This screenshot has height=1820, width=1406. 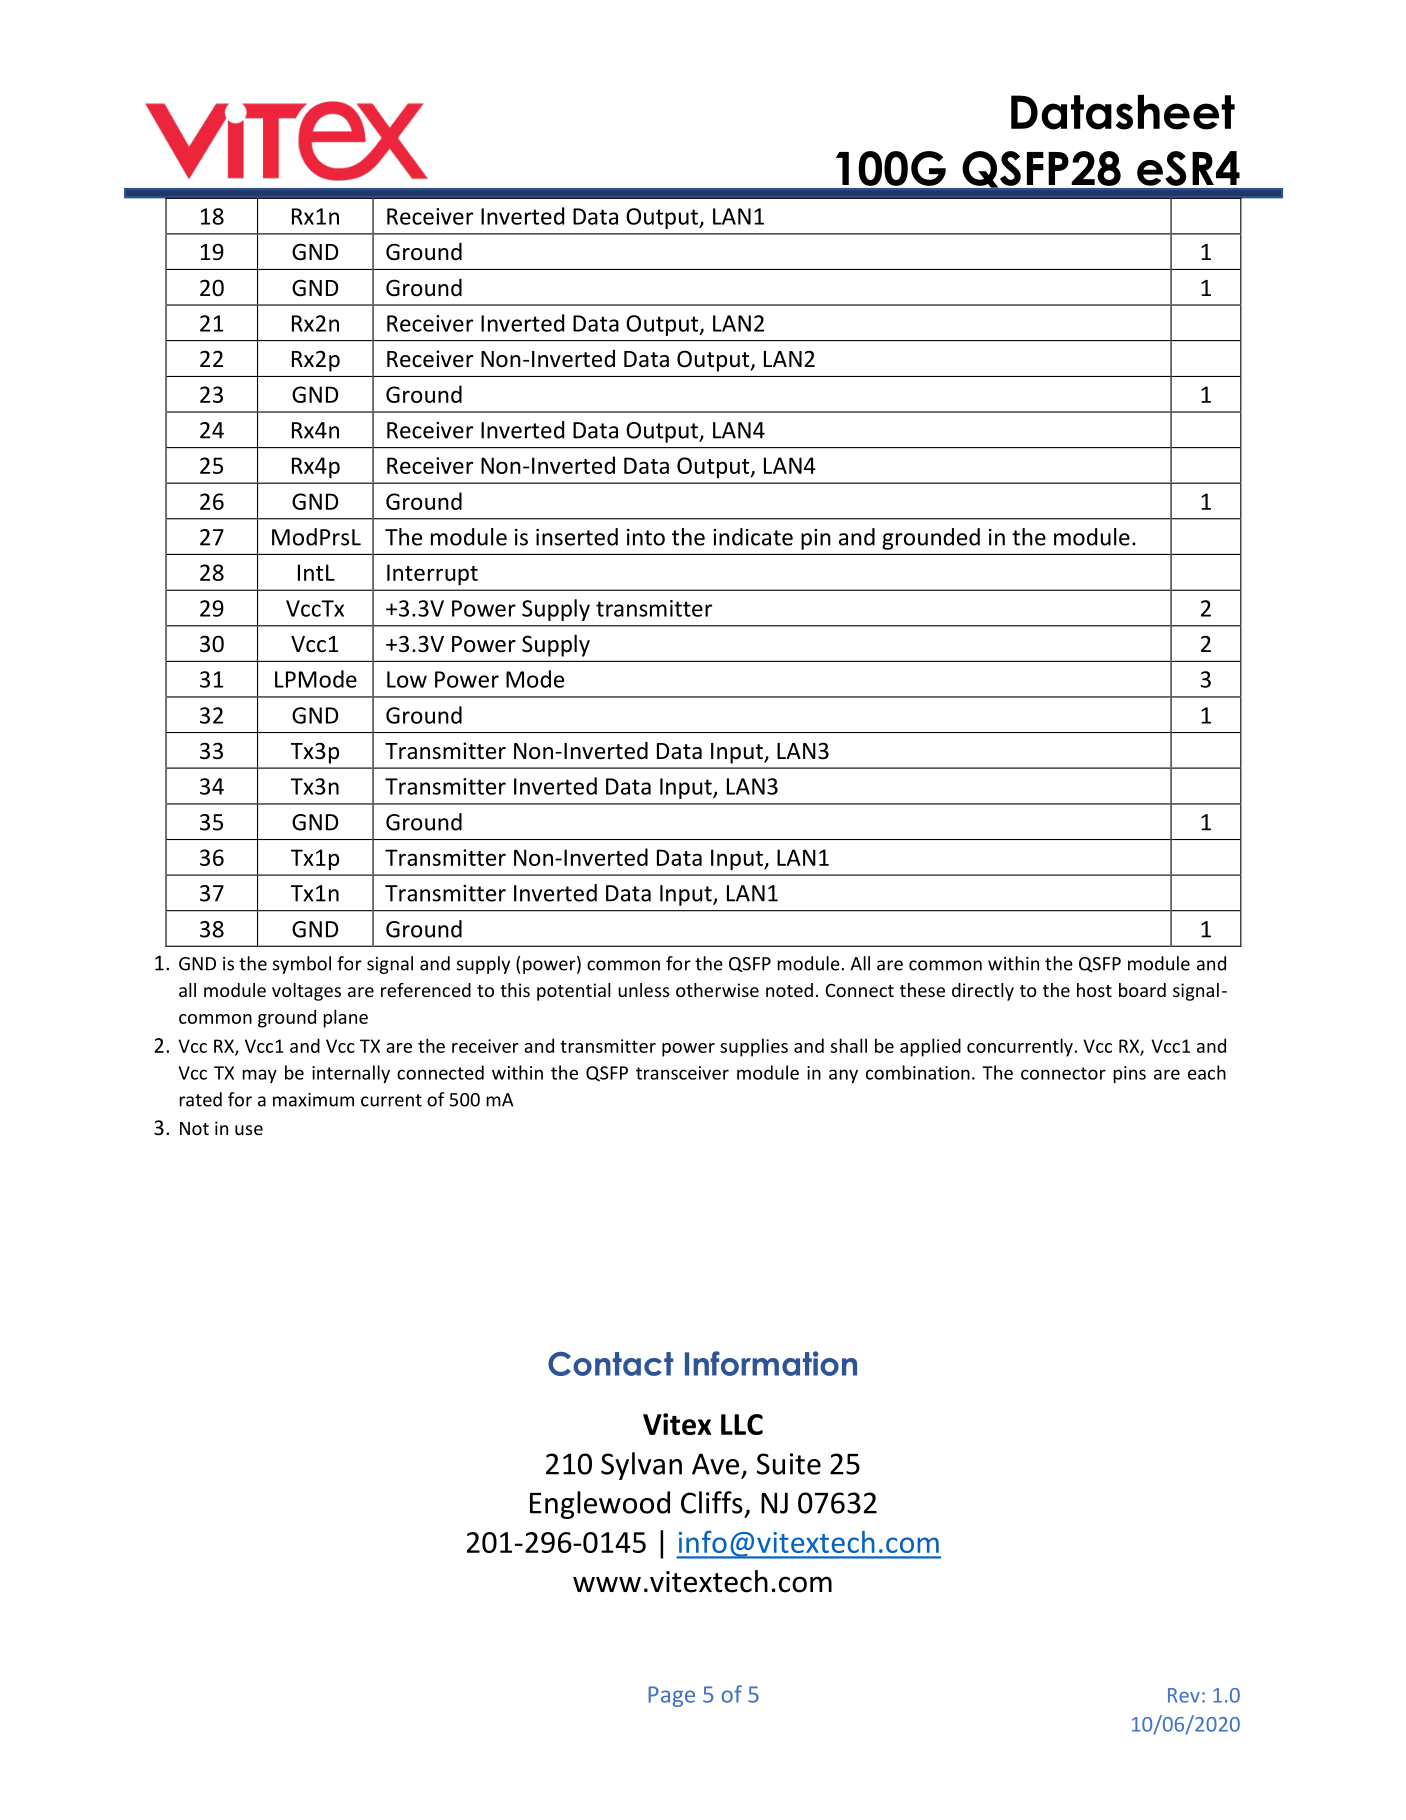 I want to click on Interrupt, so click(x=432, y=575).
